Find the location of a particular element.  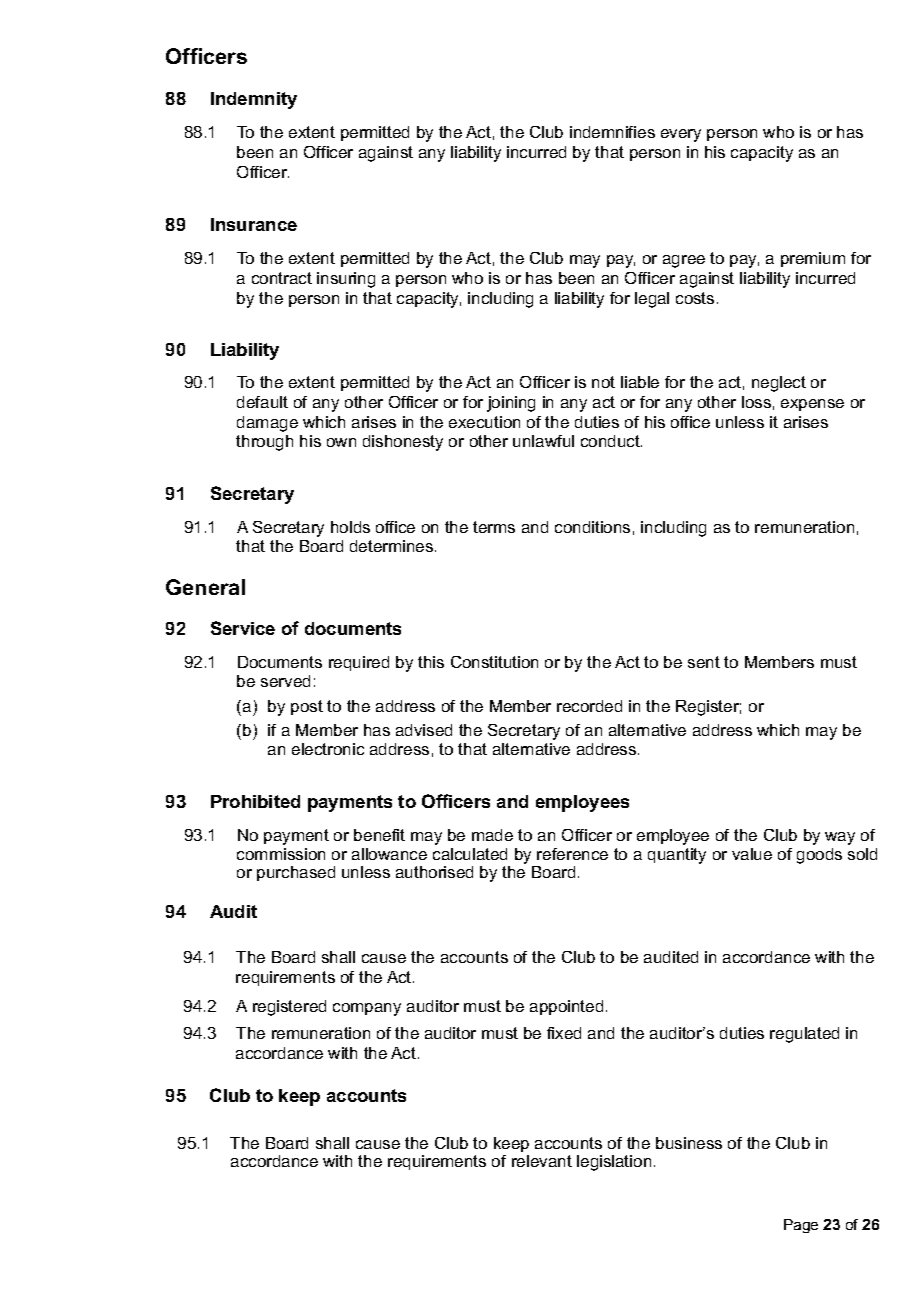

made is located at coordinates (492, 835).
